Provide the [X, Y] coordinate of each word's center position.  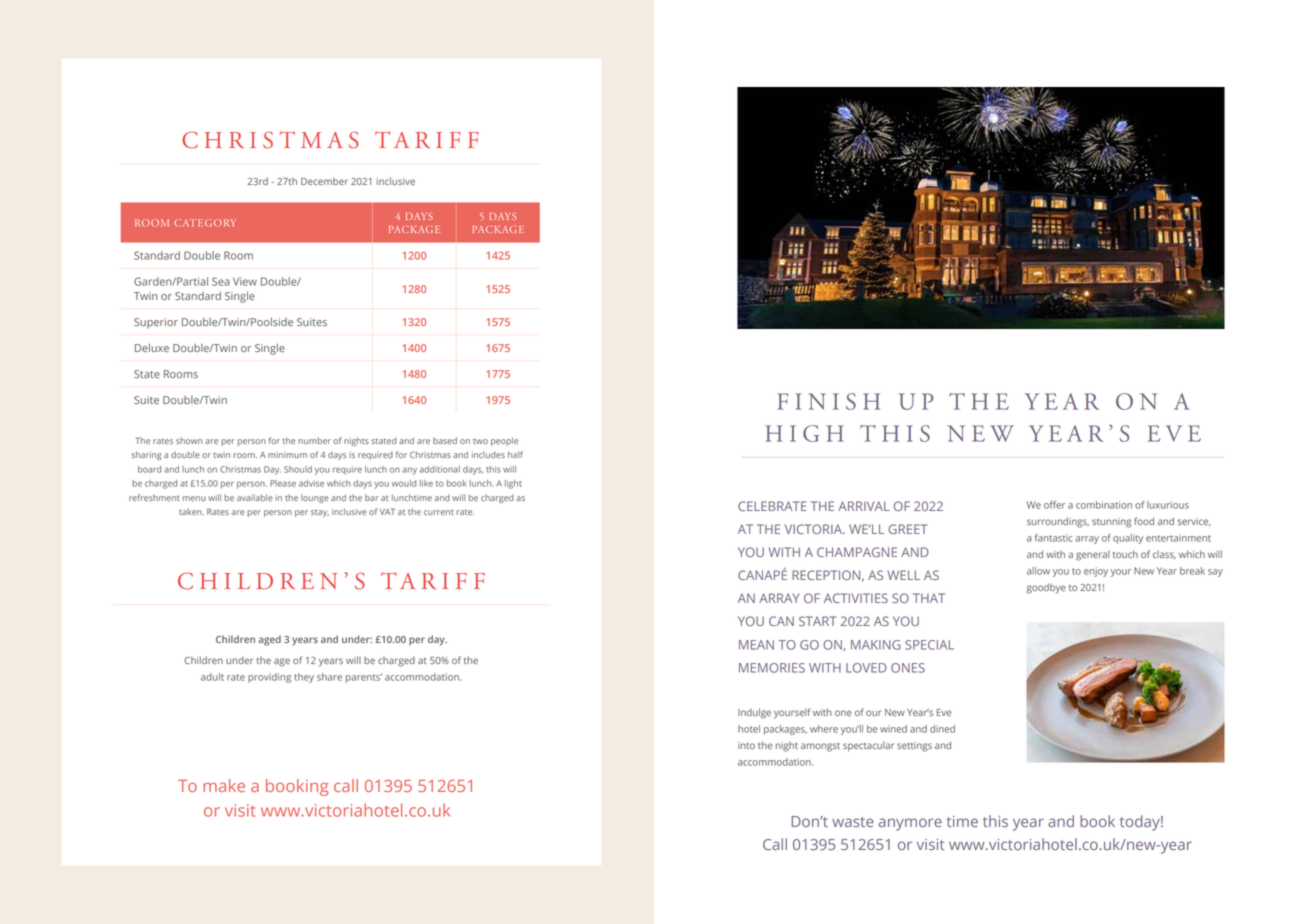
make [224, 785]
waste [853, 822]
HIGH [804, 433]
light [513, 484]
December [324, 181]
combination [1104, 505]
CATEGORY [205, 223]
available [254, 497]
